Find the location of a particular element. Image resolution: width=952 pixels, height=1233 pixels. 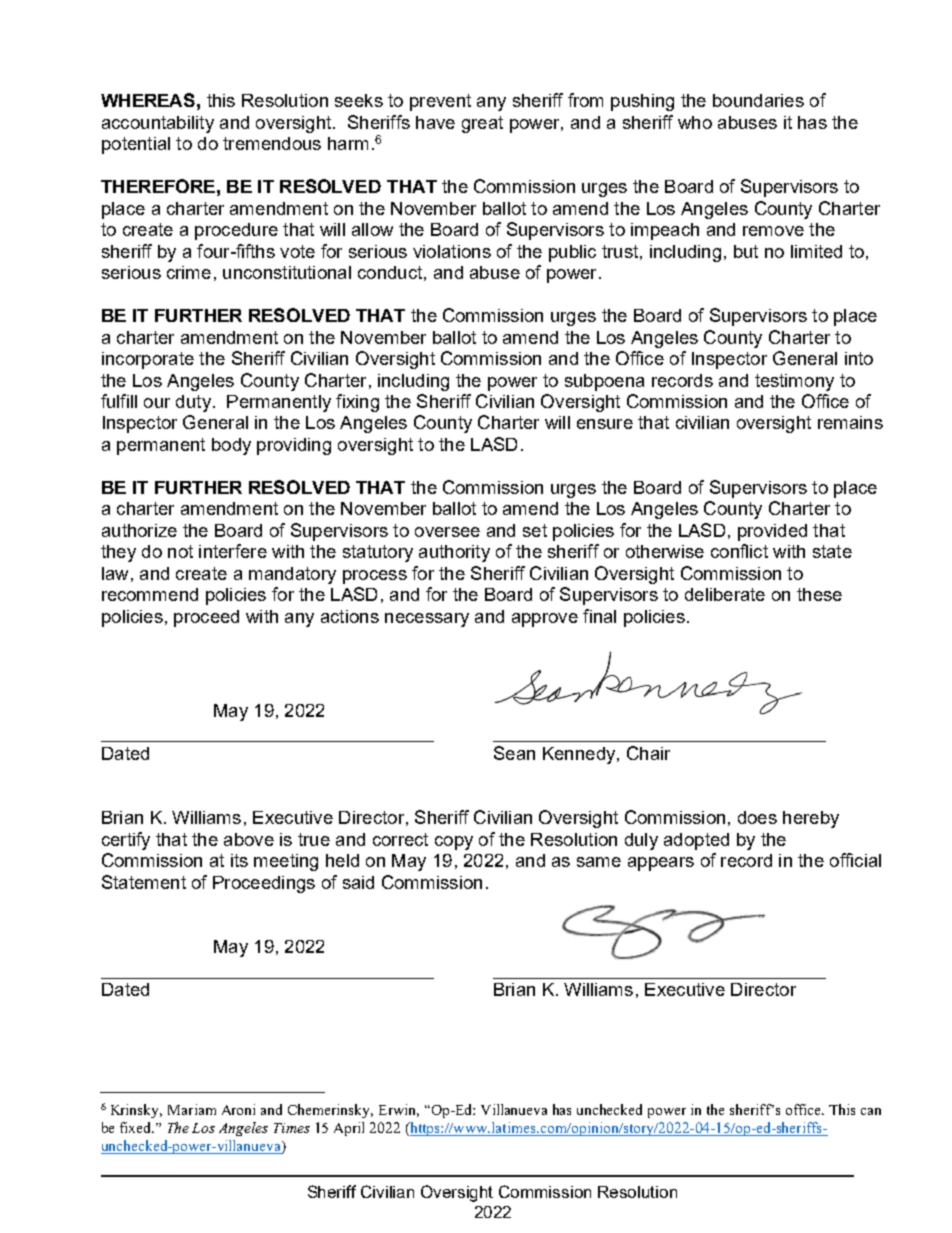

violations is located at coordinates (452, 251).
